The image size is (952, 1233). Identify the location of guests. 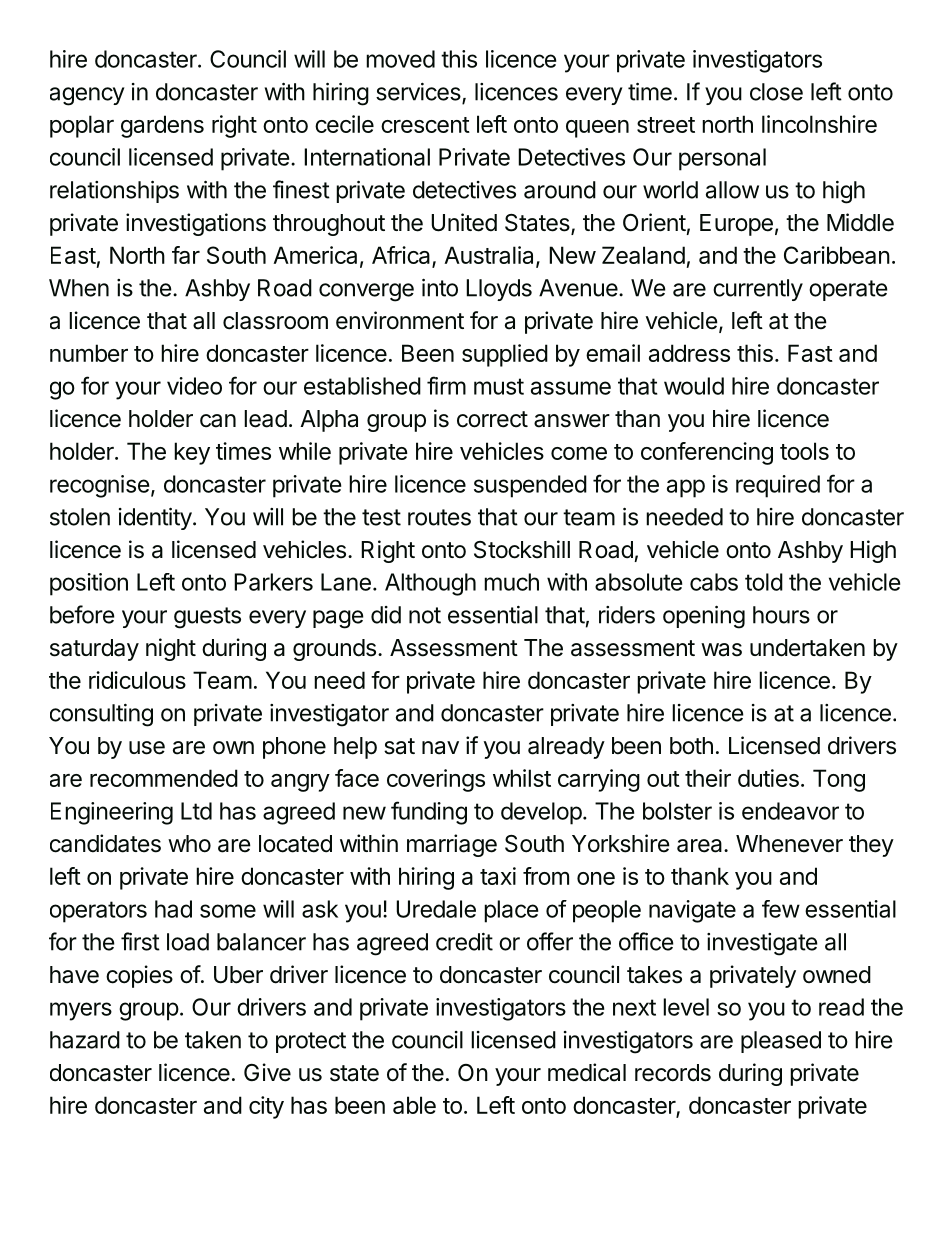
(207, 618).
